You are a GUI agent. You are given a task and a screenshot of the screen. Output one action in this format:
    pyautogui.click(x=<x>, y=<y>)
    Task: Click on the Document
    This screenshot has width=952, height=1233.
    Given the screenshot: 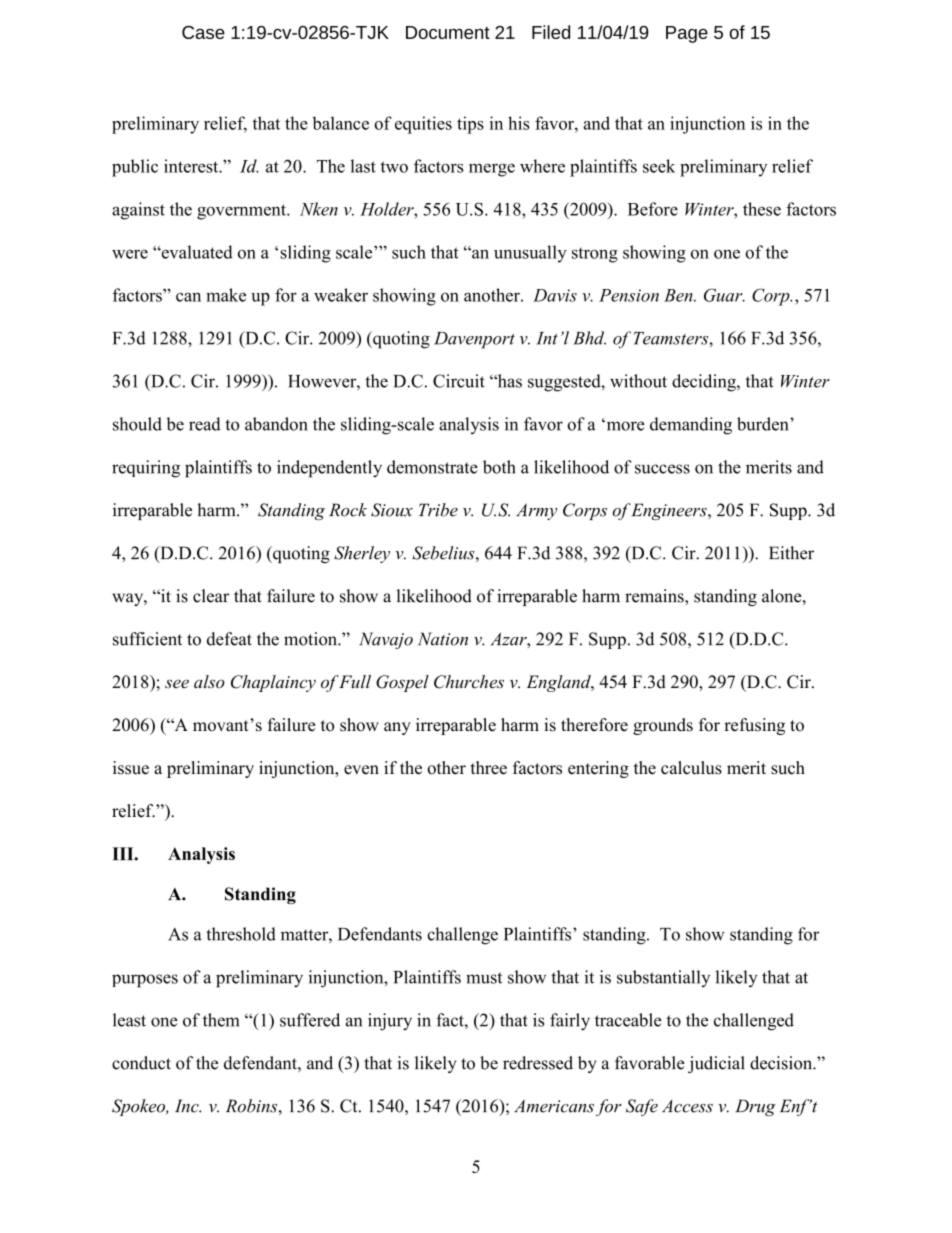 What is the action you would take?
    pyautogui.click(x=448, y=32)
